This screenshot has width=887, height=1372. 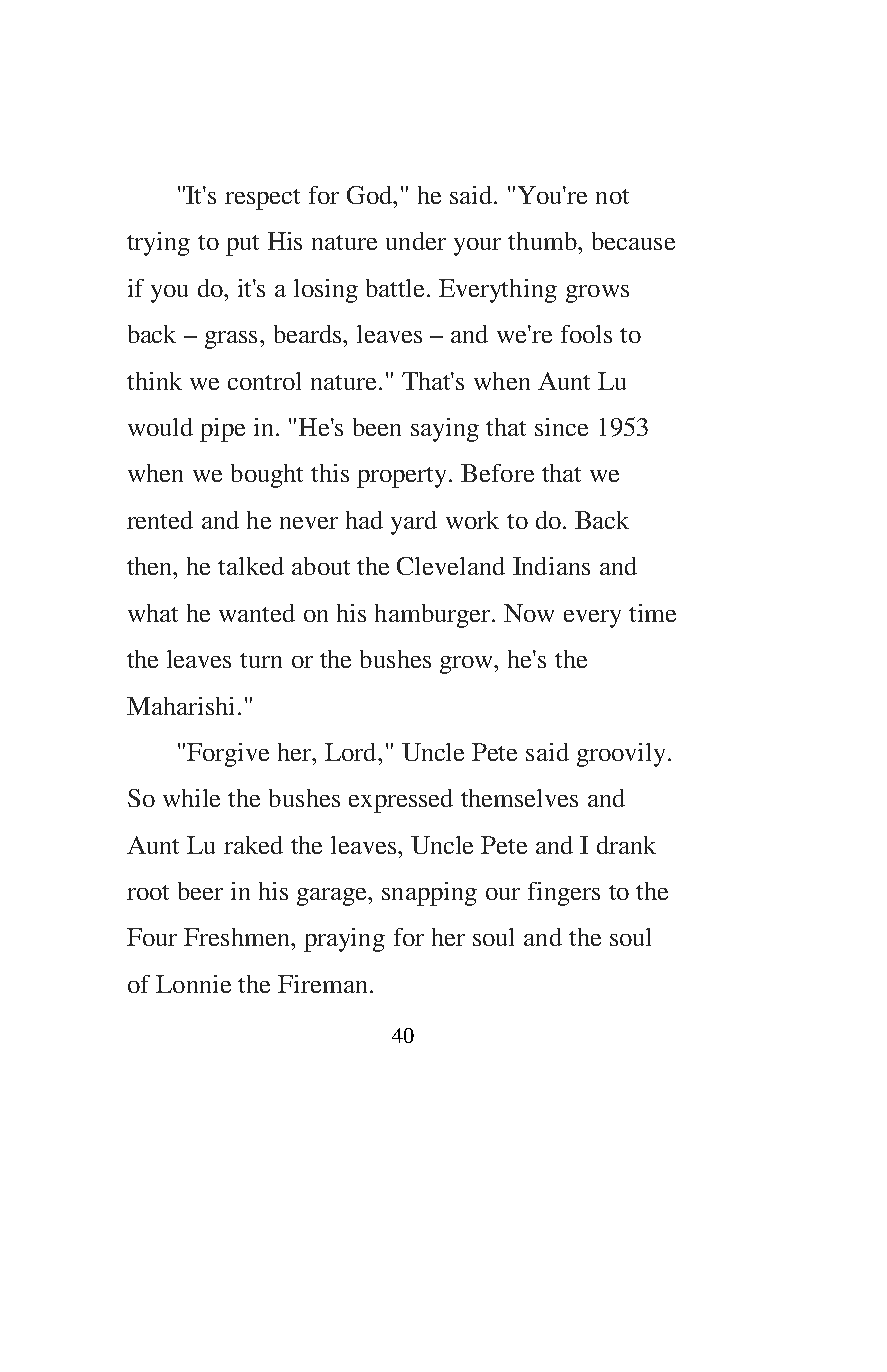 I want to click on expressed, so click(x=401, y=801).
